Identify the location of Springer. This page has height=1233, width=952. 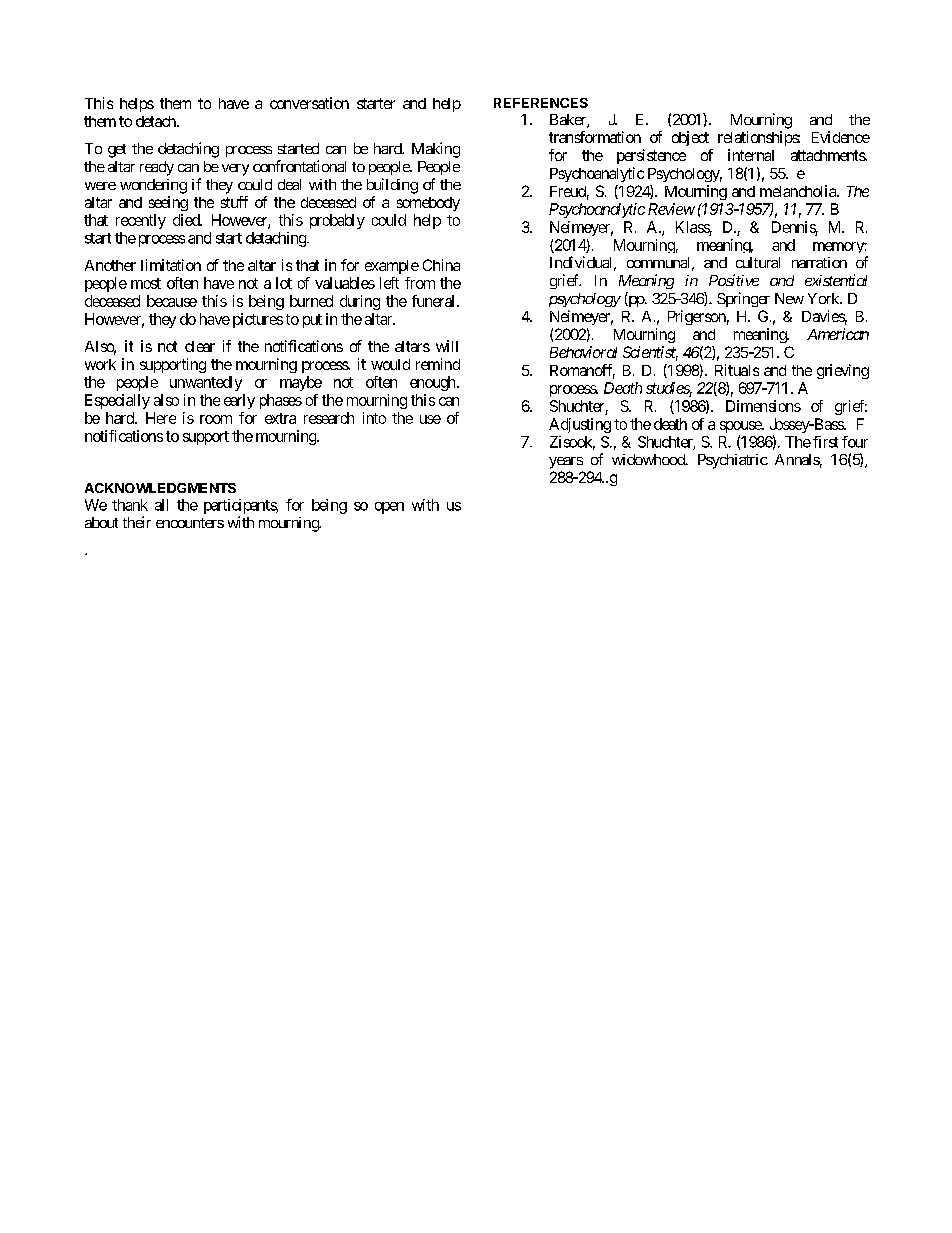
(743, 299).
